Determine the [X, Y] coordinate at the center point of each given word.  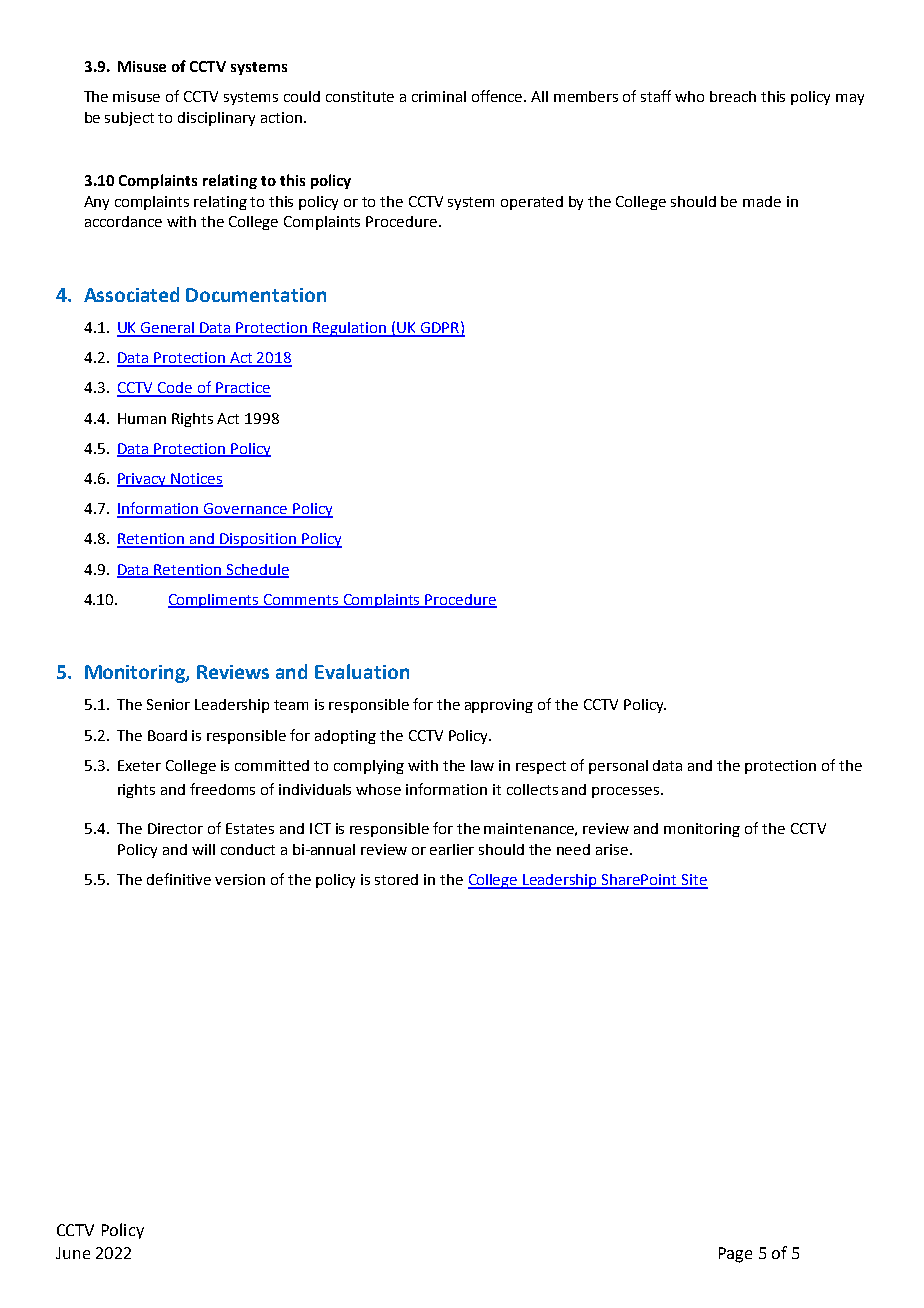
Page [735, 1255]
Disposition [259, 540]
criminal [439, 96]
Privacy [143, 480]
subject [129, 119]
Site [694, 881]
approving [499, 706]
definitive [179, 879]
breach [733, 96]
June [73, 1253]
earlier [452, 849]
